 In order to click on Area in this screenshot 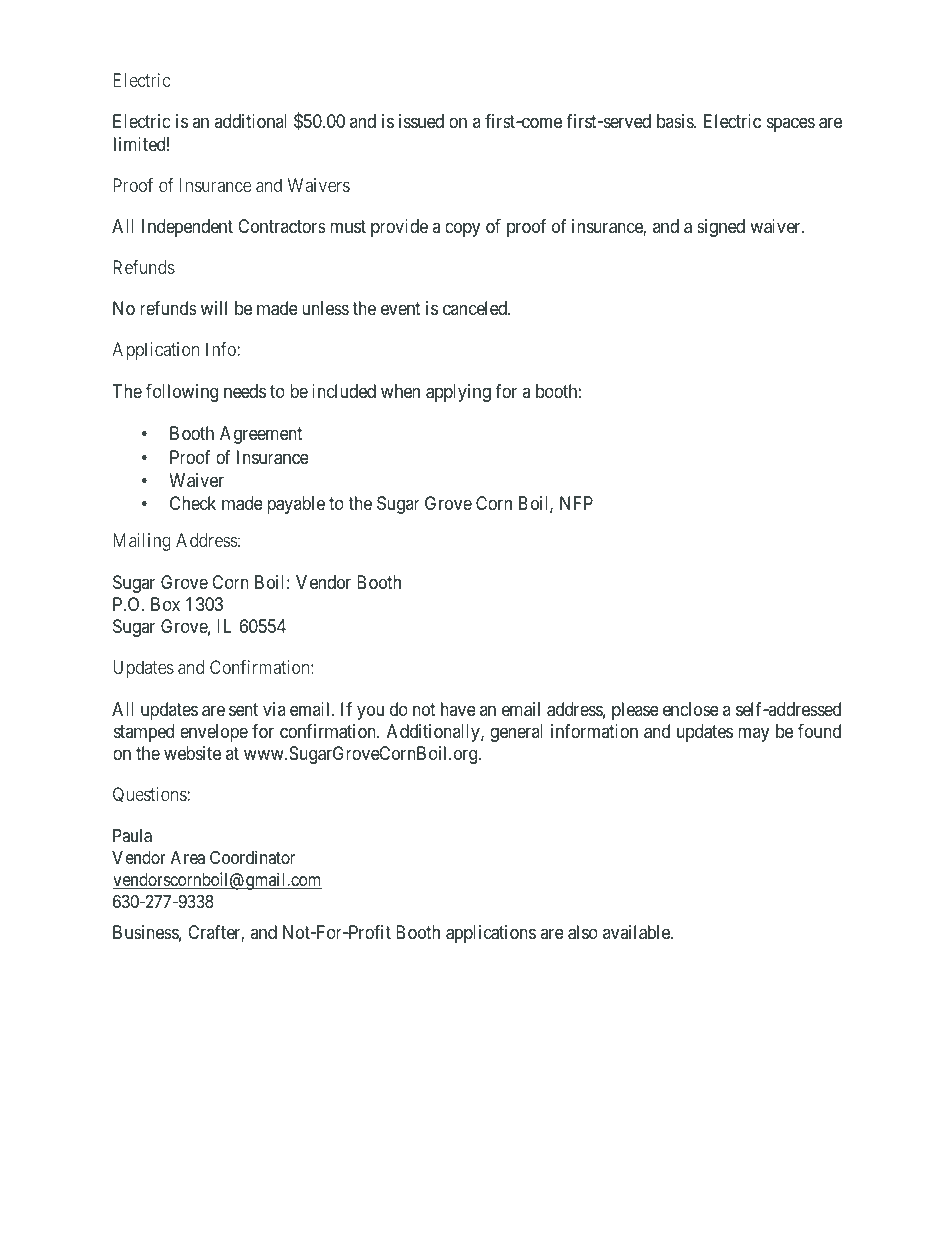, I will do `click(188, 857)`.
